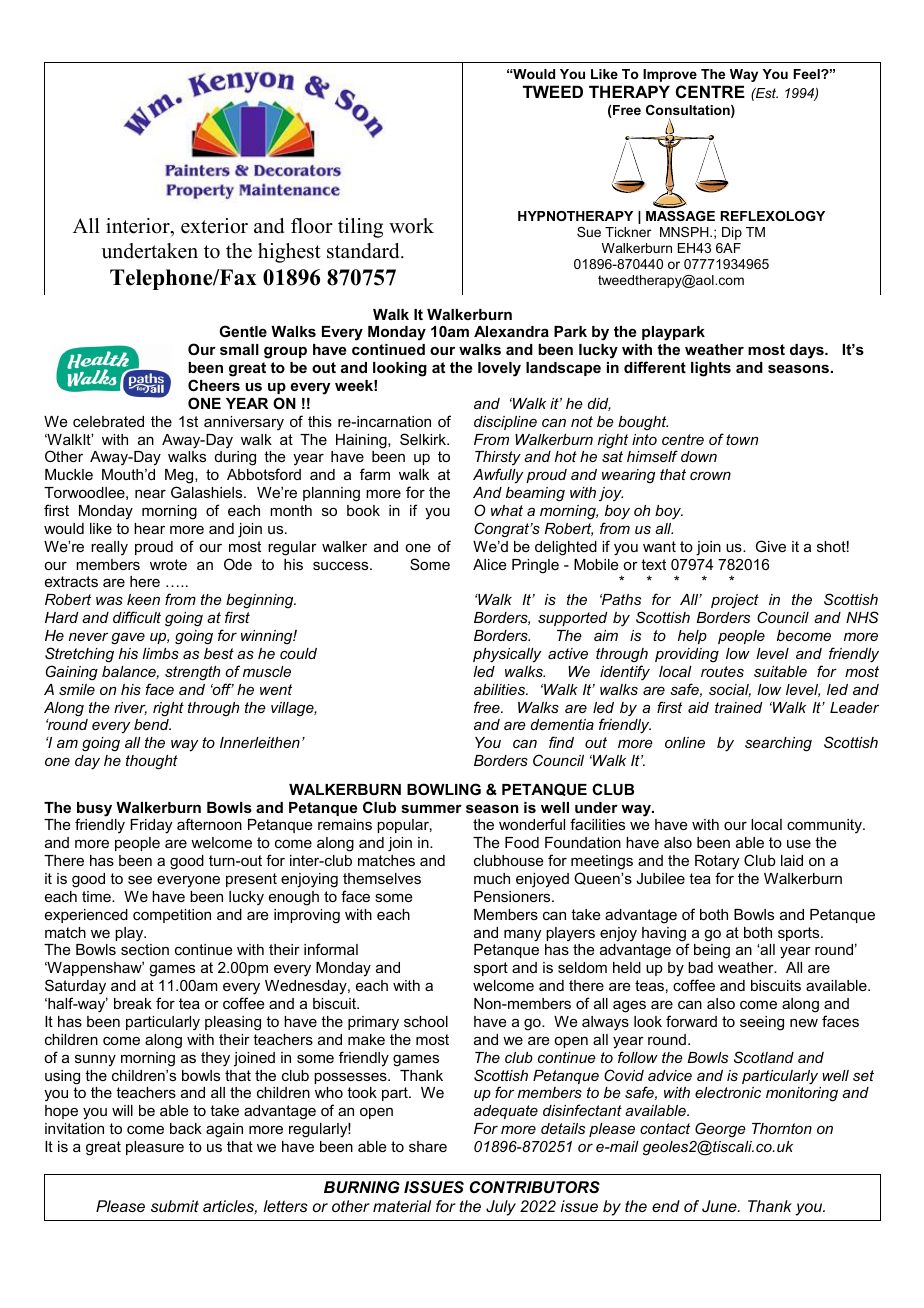 The image size is (924, 1308). What do you see at coordinates (522, 935) in the screenshot?
I see `many` at bounding box center [522, 935].
